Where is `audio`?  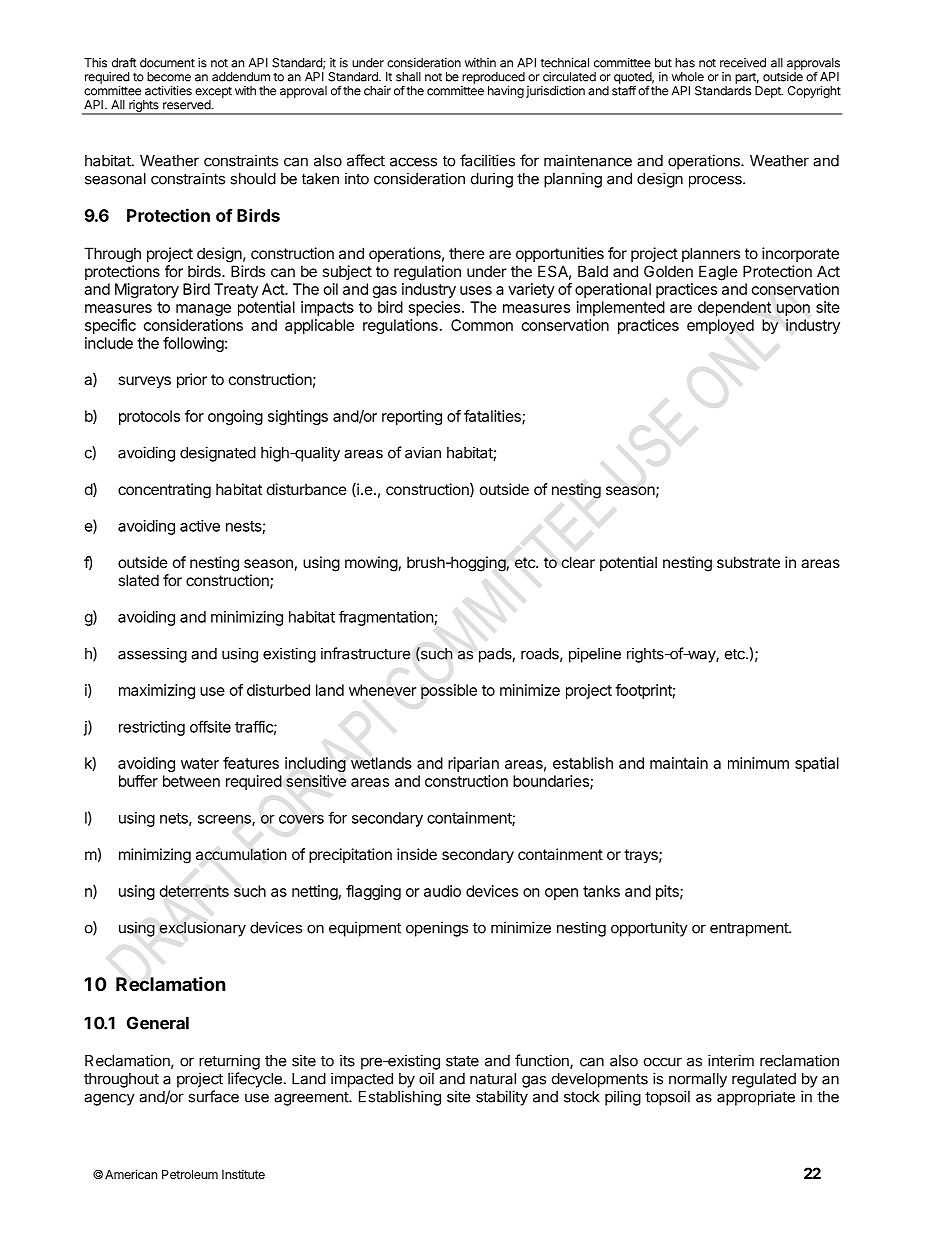
audio is located at coordinates (442, 891).
